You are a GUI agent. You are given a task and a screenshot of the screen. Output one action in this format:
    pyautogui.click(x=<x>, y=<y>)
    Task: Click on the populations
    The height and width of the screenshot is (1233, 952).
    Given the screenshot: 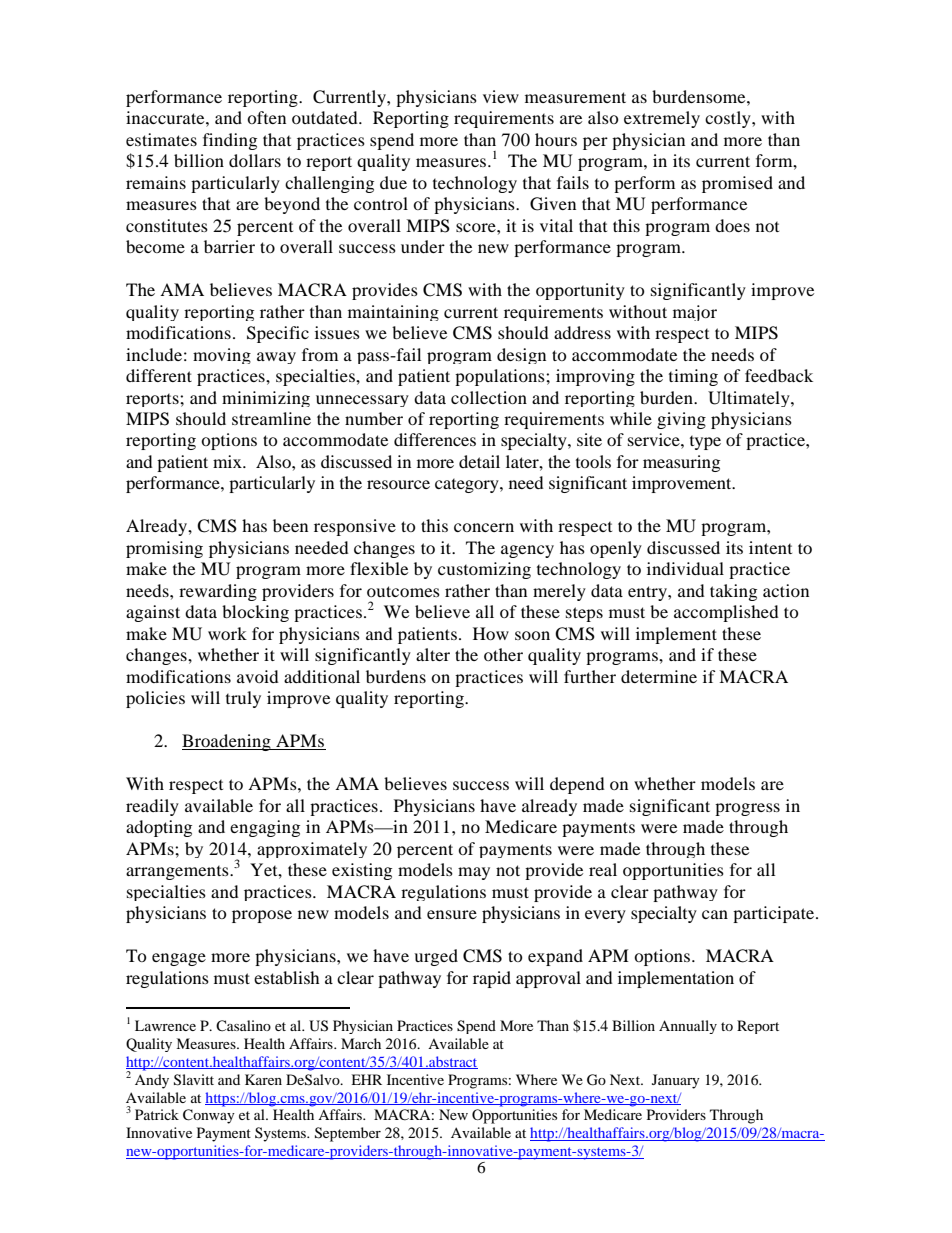 What is the action you would take?
    pyautogui.click(x=501, y=377)
